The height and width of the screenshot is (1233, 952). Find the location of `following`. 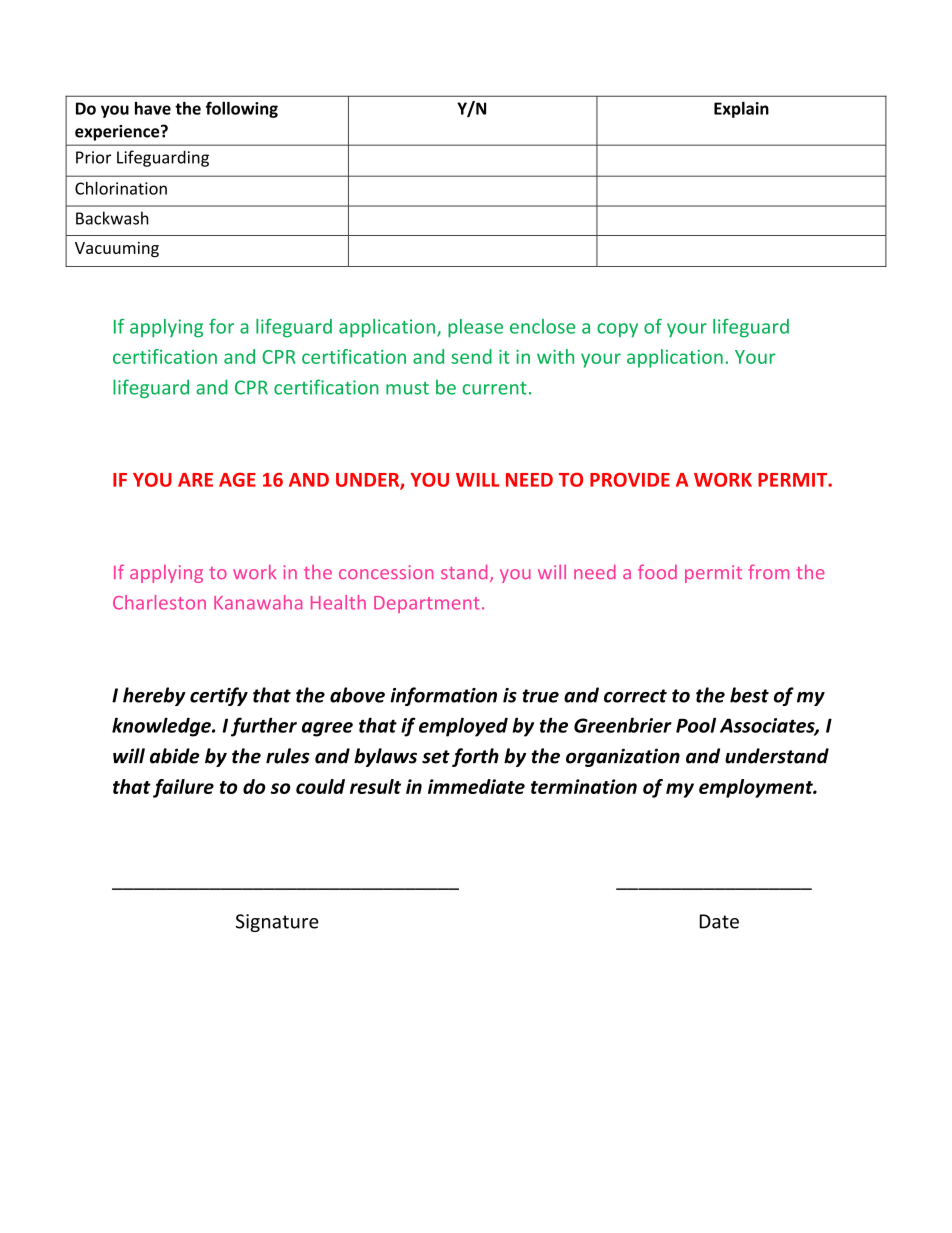

following is located at coordinates (242, 109).
